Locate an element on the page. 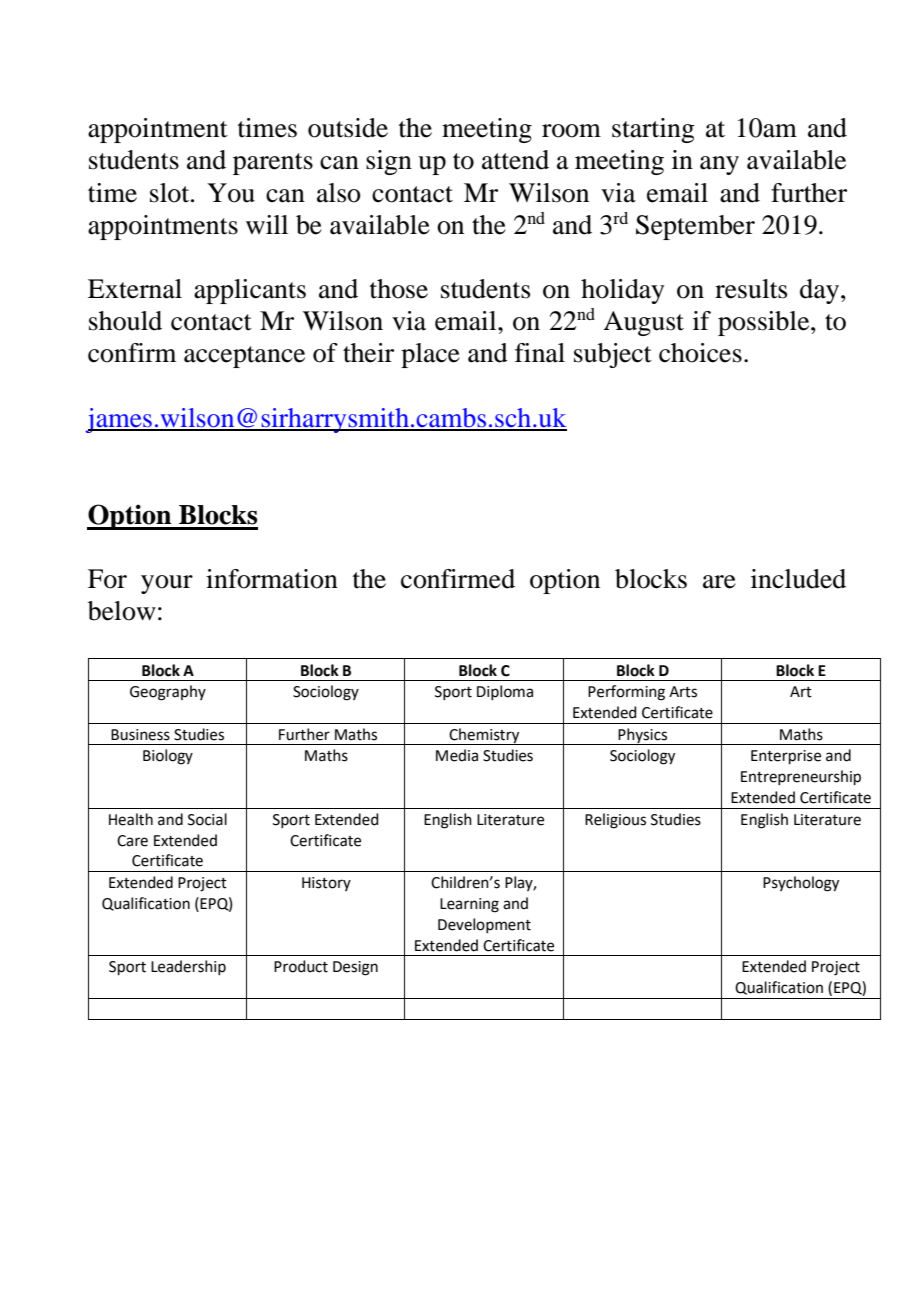 This page has width=924, height=1308. attend is located at coordinates (515, 160).
